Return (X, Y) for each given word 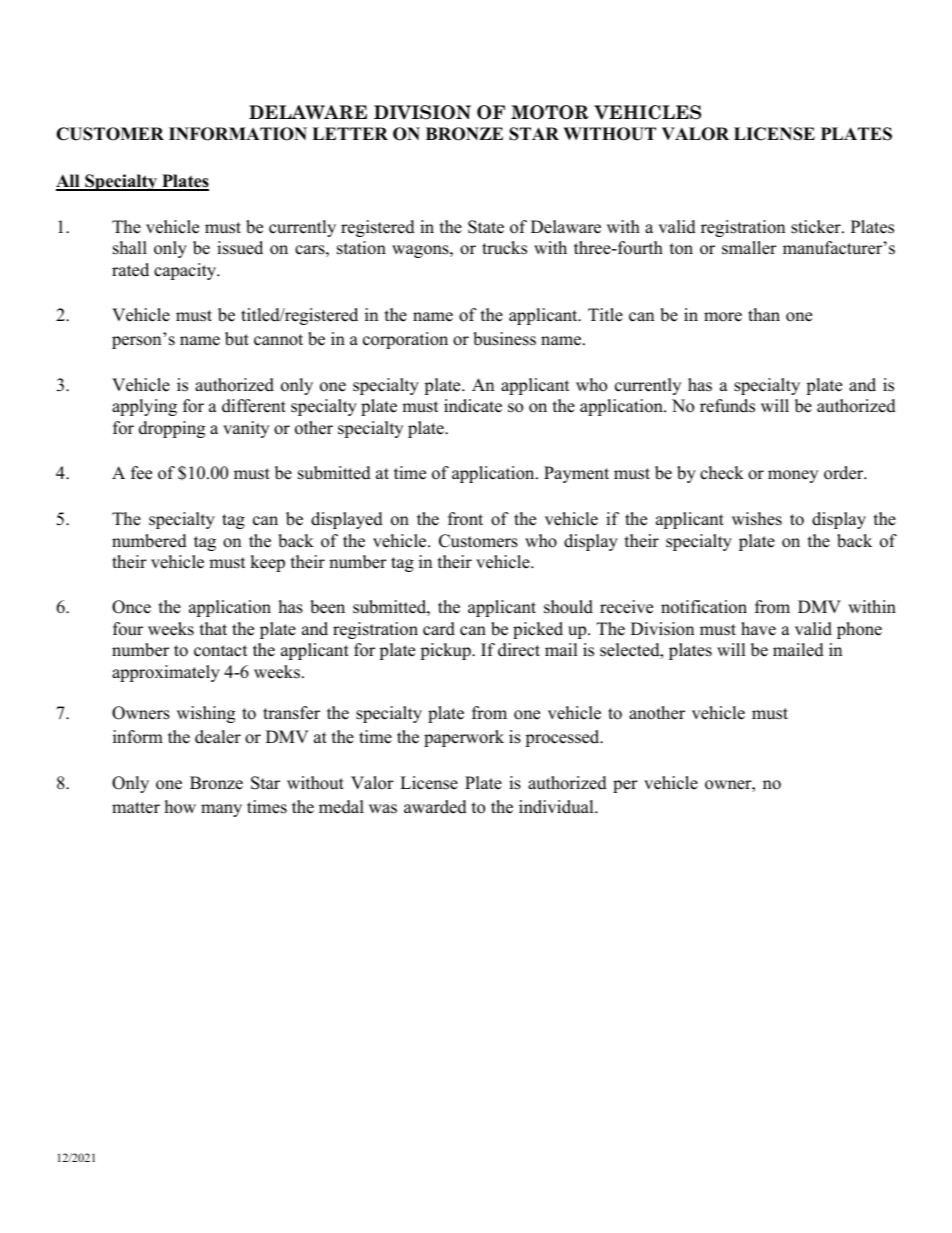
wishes (757, 519)
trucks (504, 248)
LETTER (350, 133)
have (758, 629)
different (254, 406)
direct (519, 650)
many (221, 810)
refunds (727, 406)
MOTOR (549, 112)
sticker (817, 227)
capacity (186, 271)
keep (267, 563)
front (465, 519)
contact (221, 651)
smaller (749, 248)
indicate (473, 406)
